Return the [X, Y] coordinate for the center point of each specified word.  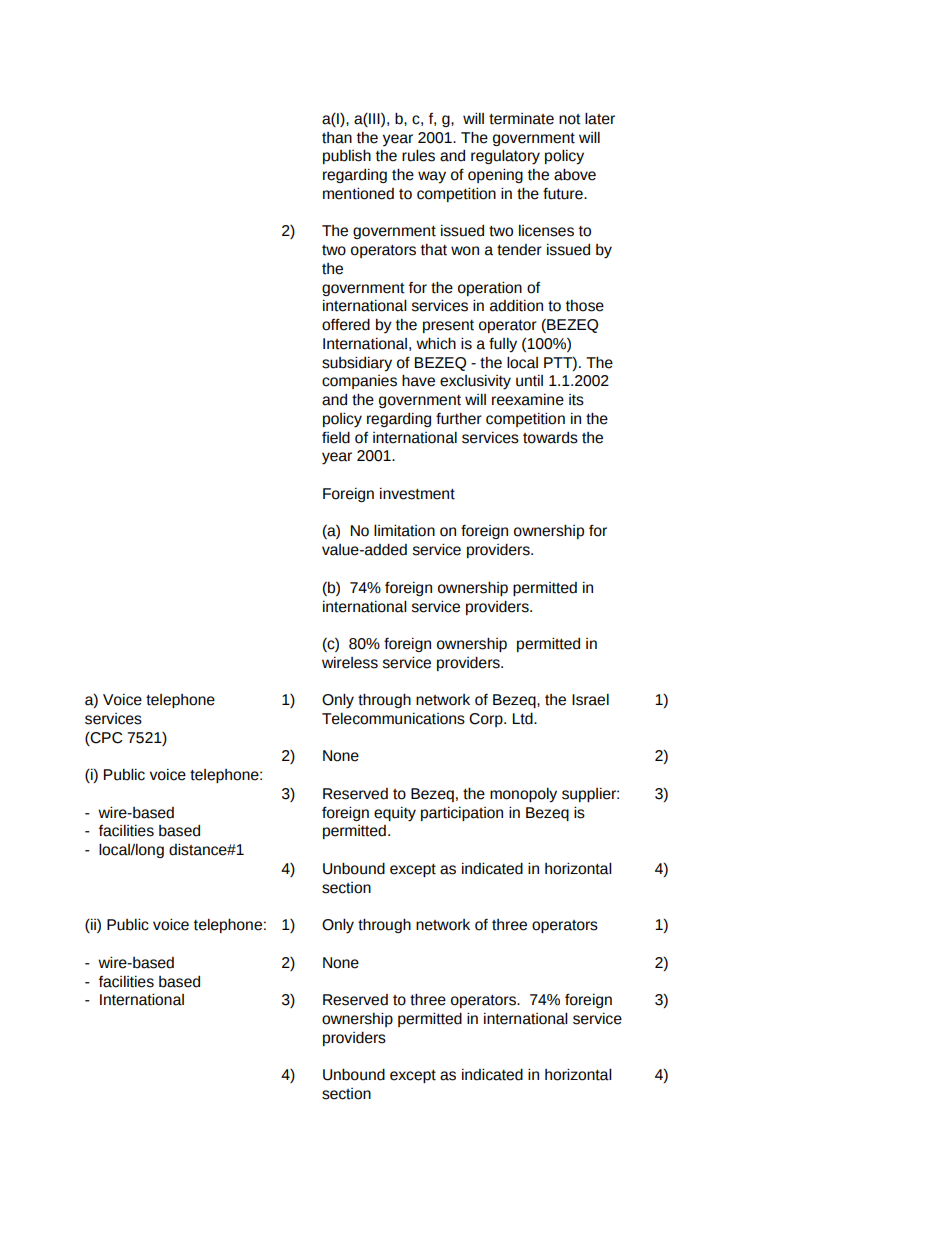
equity [395, 814]
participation [462, 814]
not [570, 119]
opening [495, 175]
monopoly [523, 795]
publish [347, 156]
